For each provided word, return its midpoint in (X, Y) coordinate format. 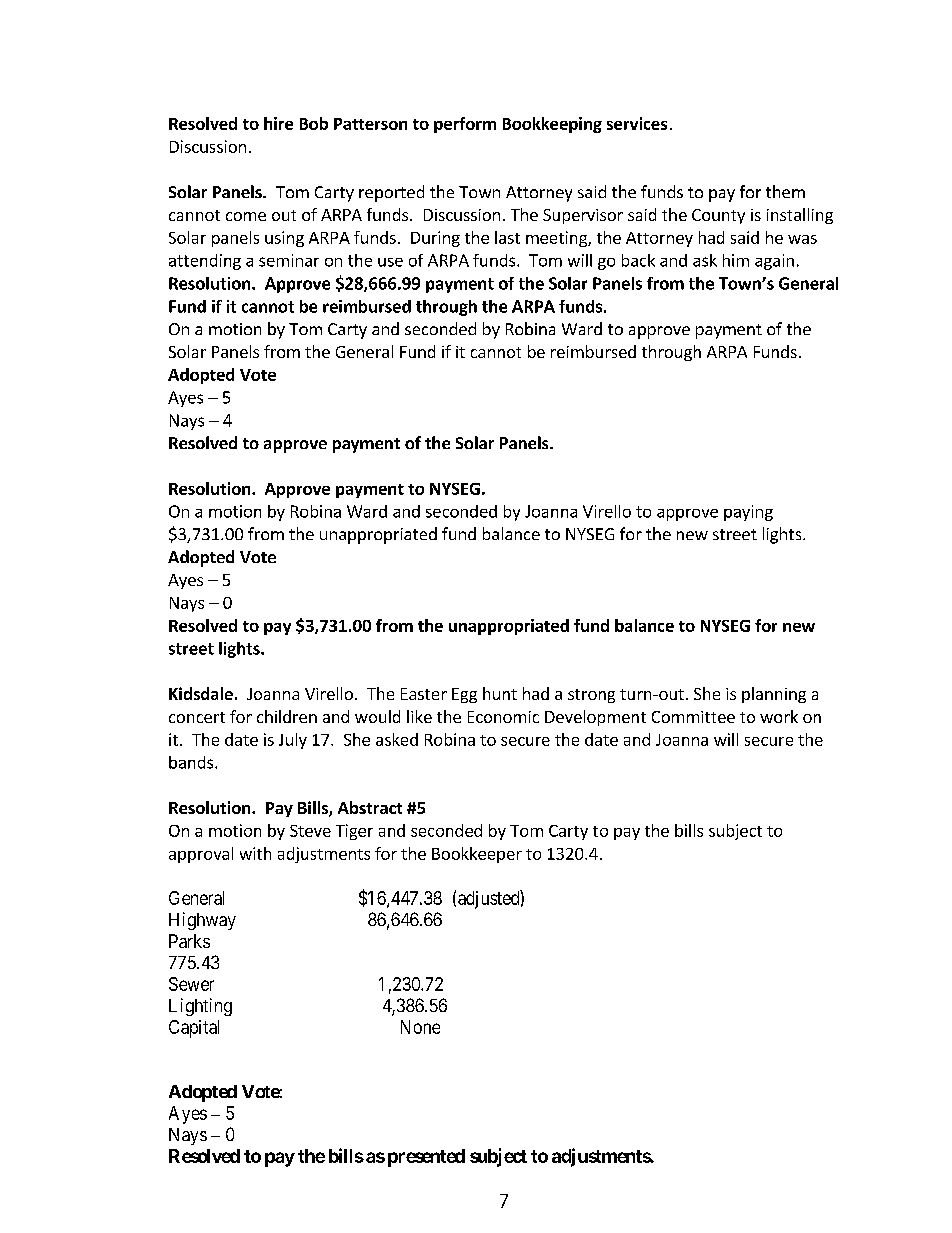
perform (465, 125)
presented (426, 1158)
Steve (310, 831)
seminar (289, 260)
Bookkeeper (477, 855)
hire (278, 123)
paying (748, 513)
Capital (194, 1029)
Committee (693, 717)
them (785, 191)
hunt (500, 693)
